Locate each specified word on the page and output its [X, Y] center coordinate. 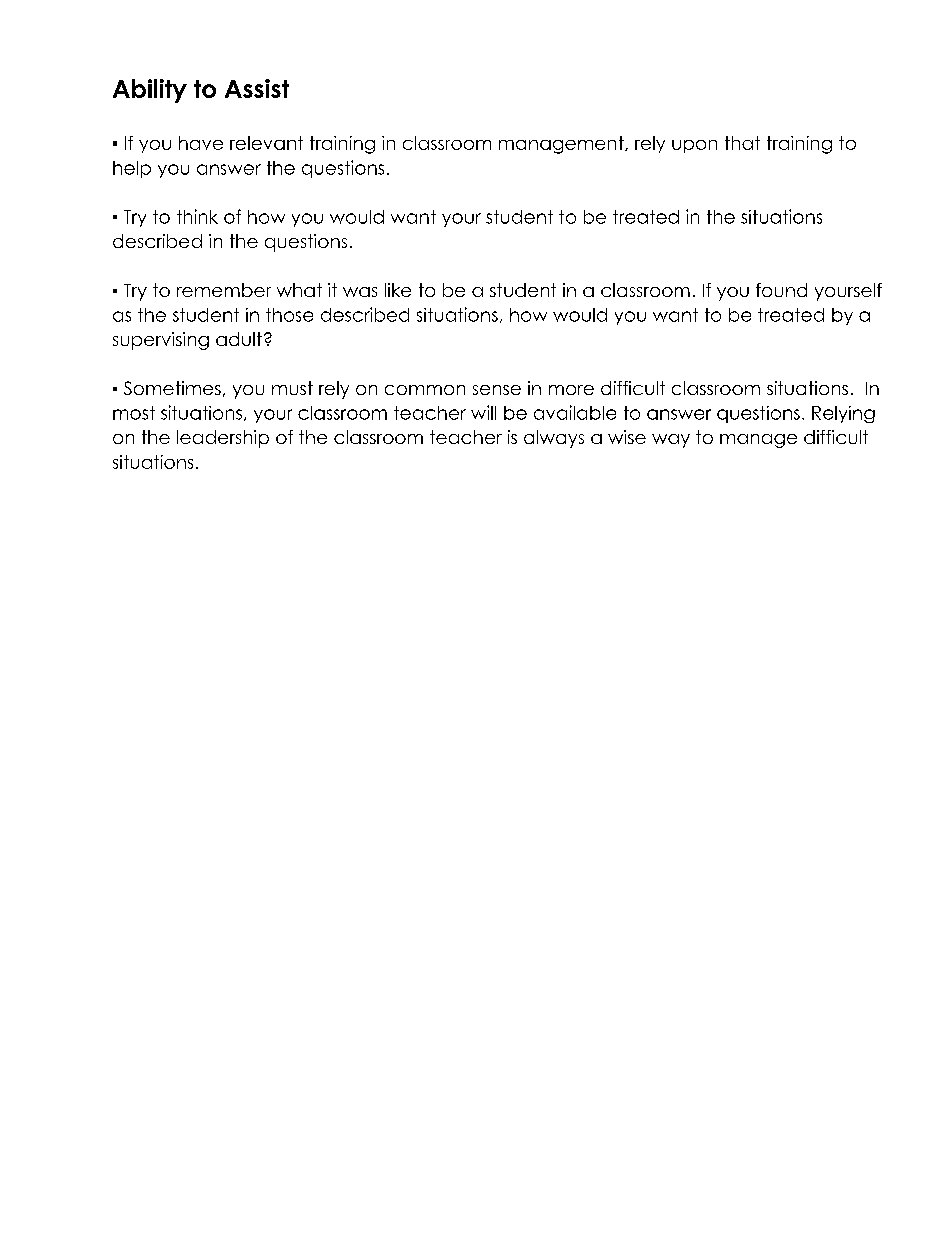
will [483, 412]
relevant [266, 143]
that [742, 143]
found [781, 290]
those [289, 315]
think [197, 216]
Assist [257, 88]
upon [694, 146]
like [398, 290]
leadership [223, 439]
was [360, 292]
